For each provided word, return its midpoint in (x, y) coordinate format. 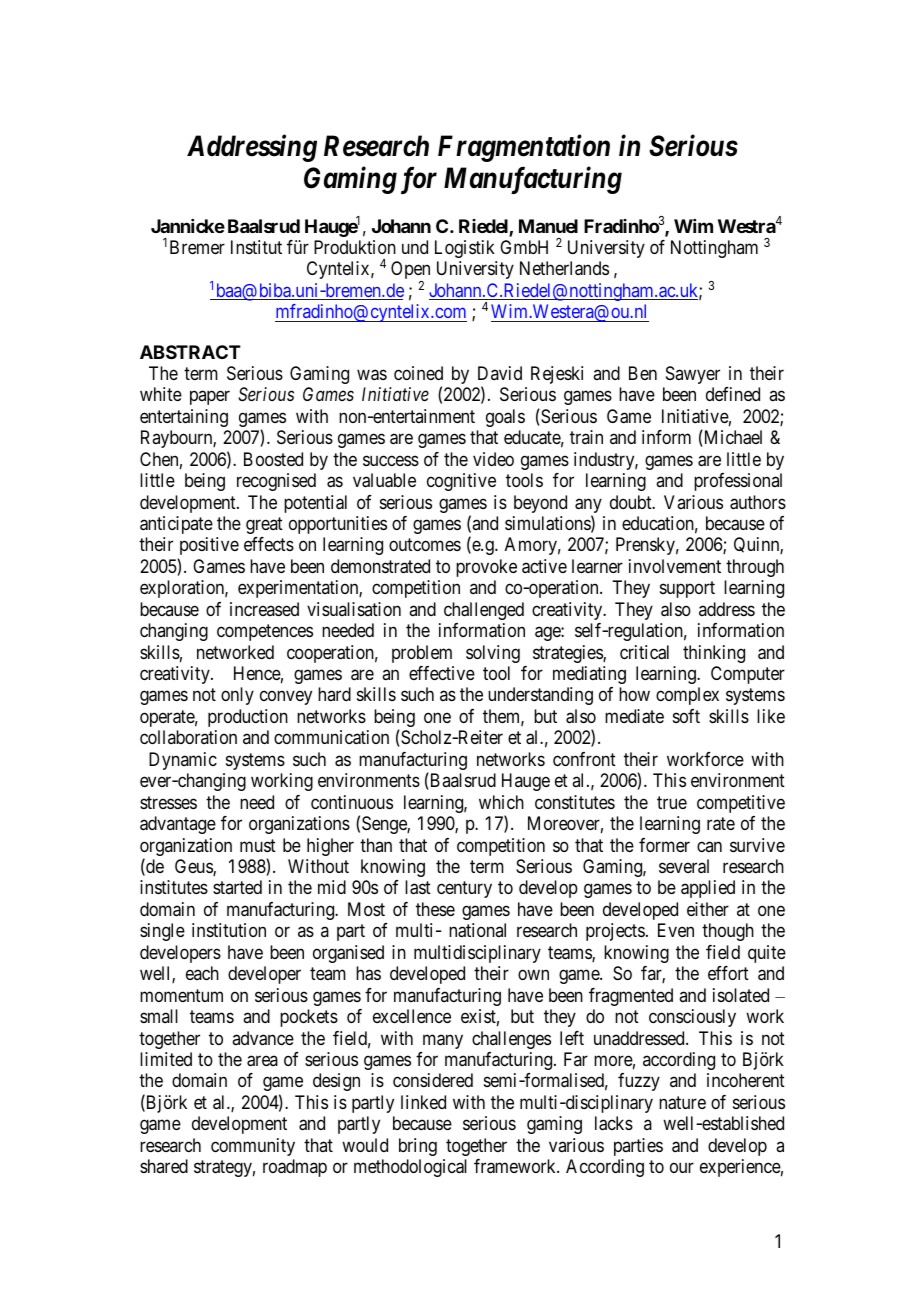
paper (210, 398)
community (253, 1147)
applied (708, 889)
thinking (714, 654)
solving (493, 654)
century (464, 890)
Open (410, 271)
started (237, 887)
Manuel (548, 226)
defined (733, 394)
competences (265, 632)
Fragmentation (524, 148)
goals (505, 418)
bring (418, 1147)
